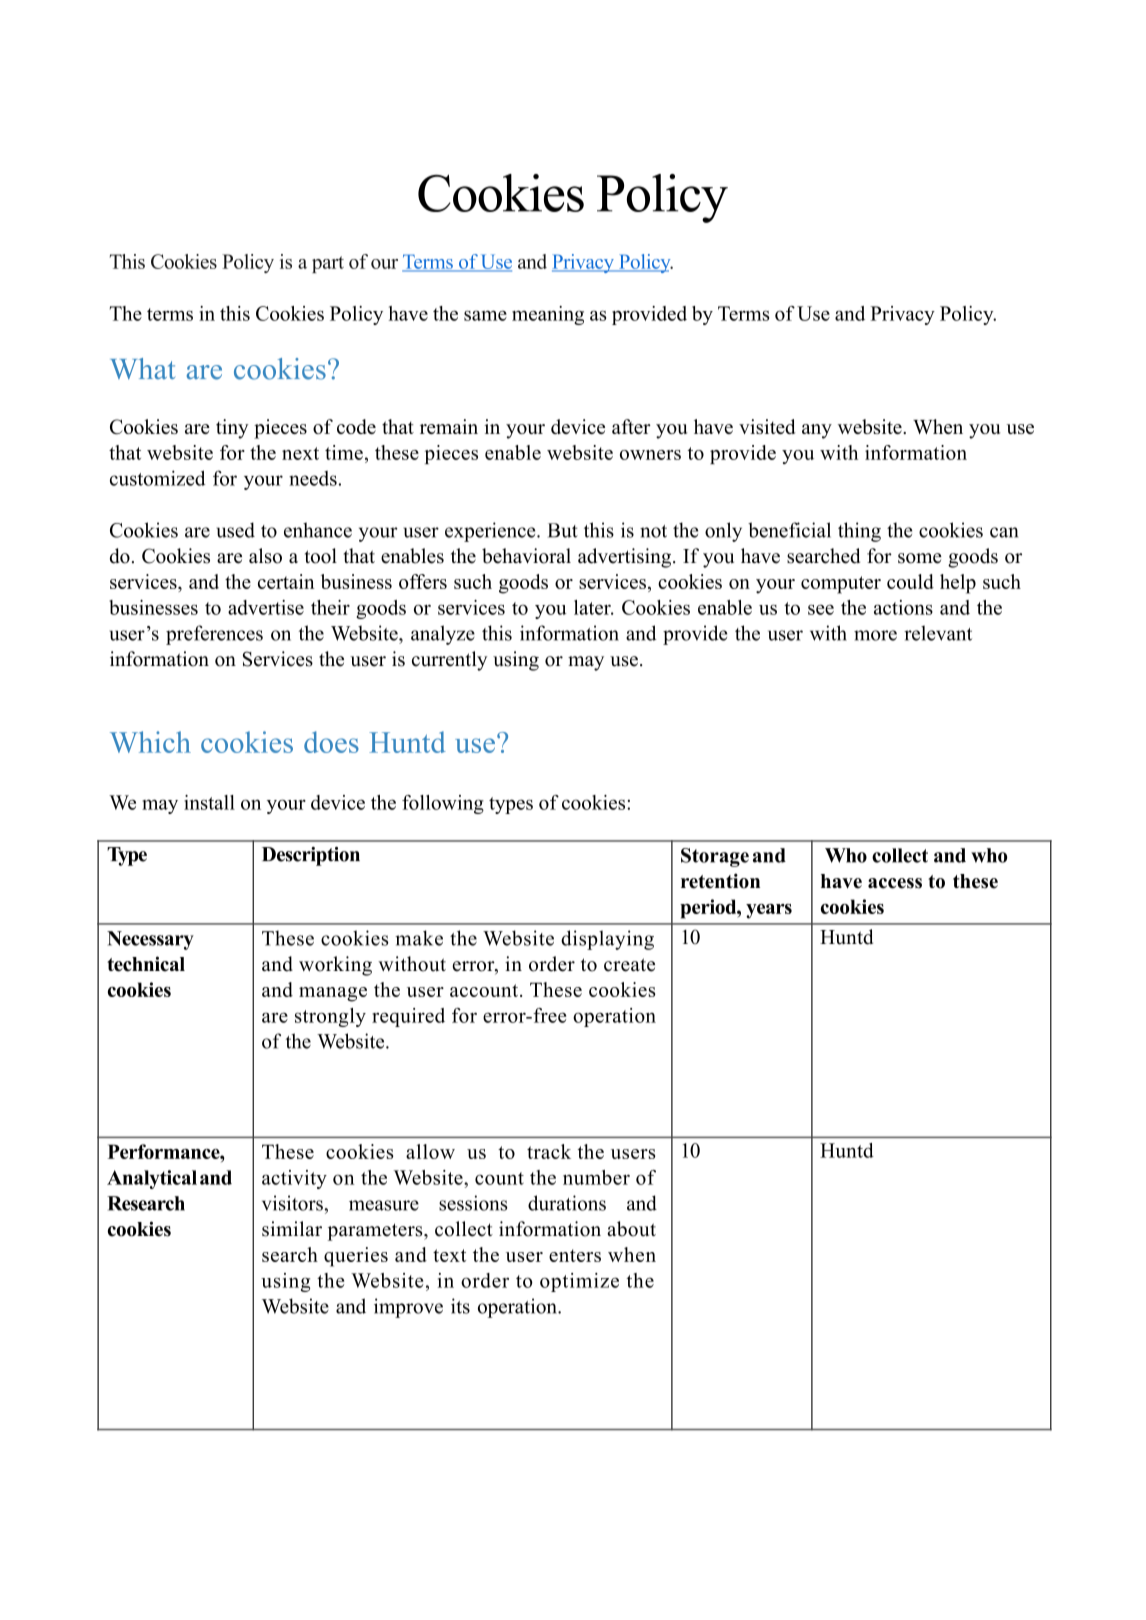  I want to click on install, so click(209, 802).
